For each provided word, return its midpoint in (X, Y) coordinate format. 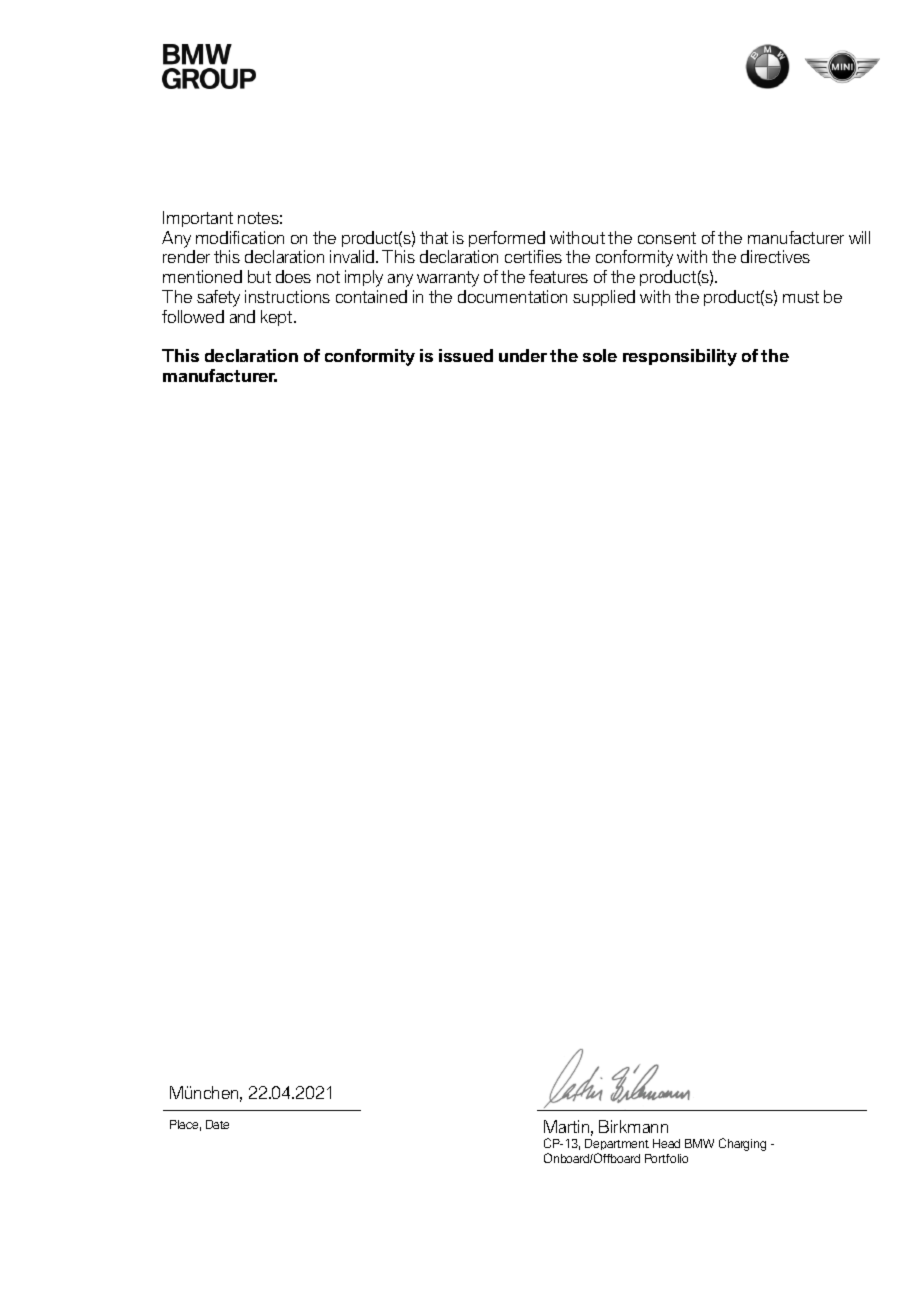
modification (240, 237)
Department (617, 1146)
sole (600, 355)
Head (666, 1143)
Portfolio (666, 1158)
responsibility (680, 357)
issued (466, 355)
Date (217, 1124)
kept (278, 318)
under (523, 355)
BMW (699, 1143)
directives (775, 256)
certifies (533, 256)
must (801, 297)
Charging (742, 1144)
